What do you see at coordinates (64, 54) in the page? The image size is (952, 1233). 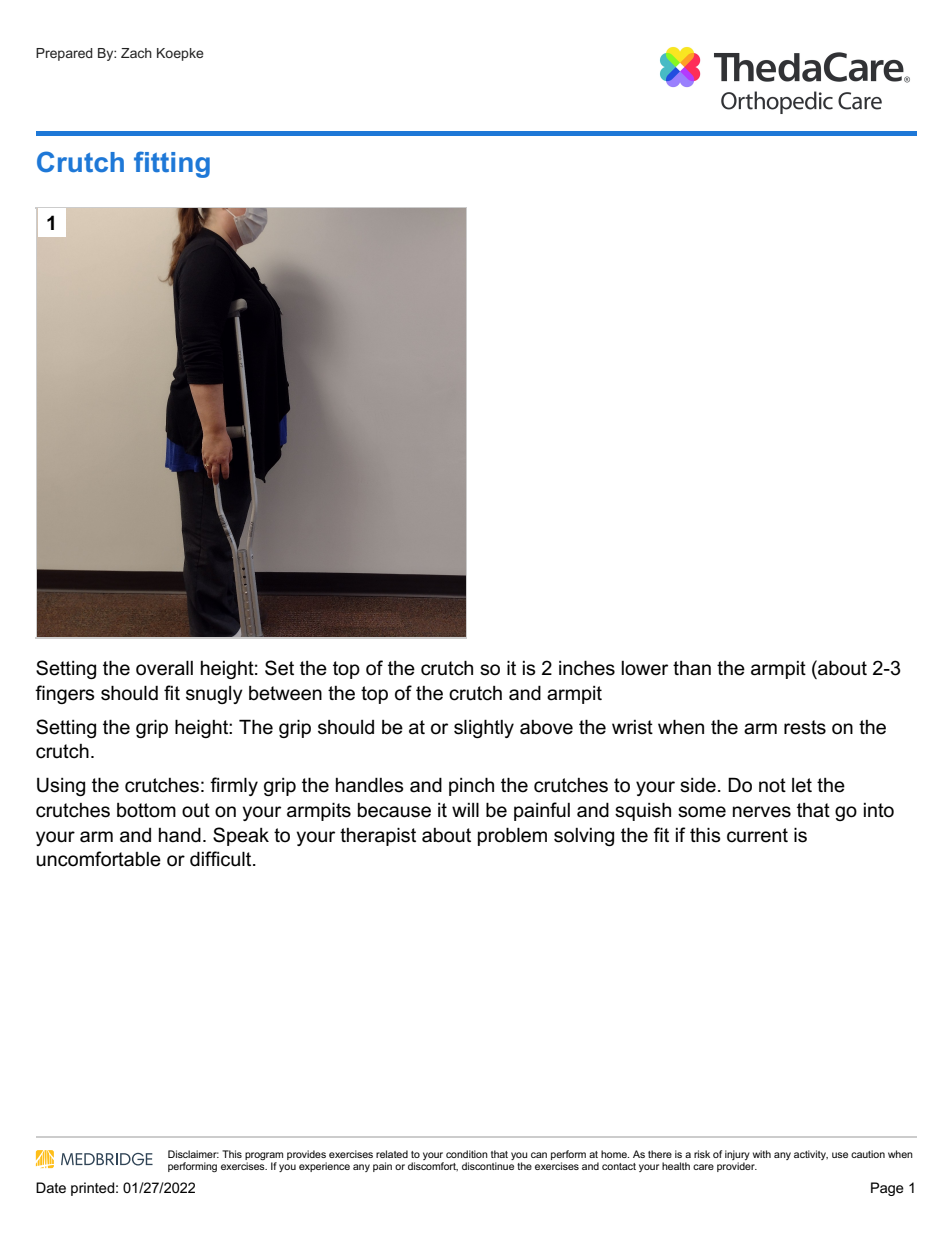 I see `Prepared` at bounding box center [64, 54].
